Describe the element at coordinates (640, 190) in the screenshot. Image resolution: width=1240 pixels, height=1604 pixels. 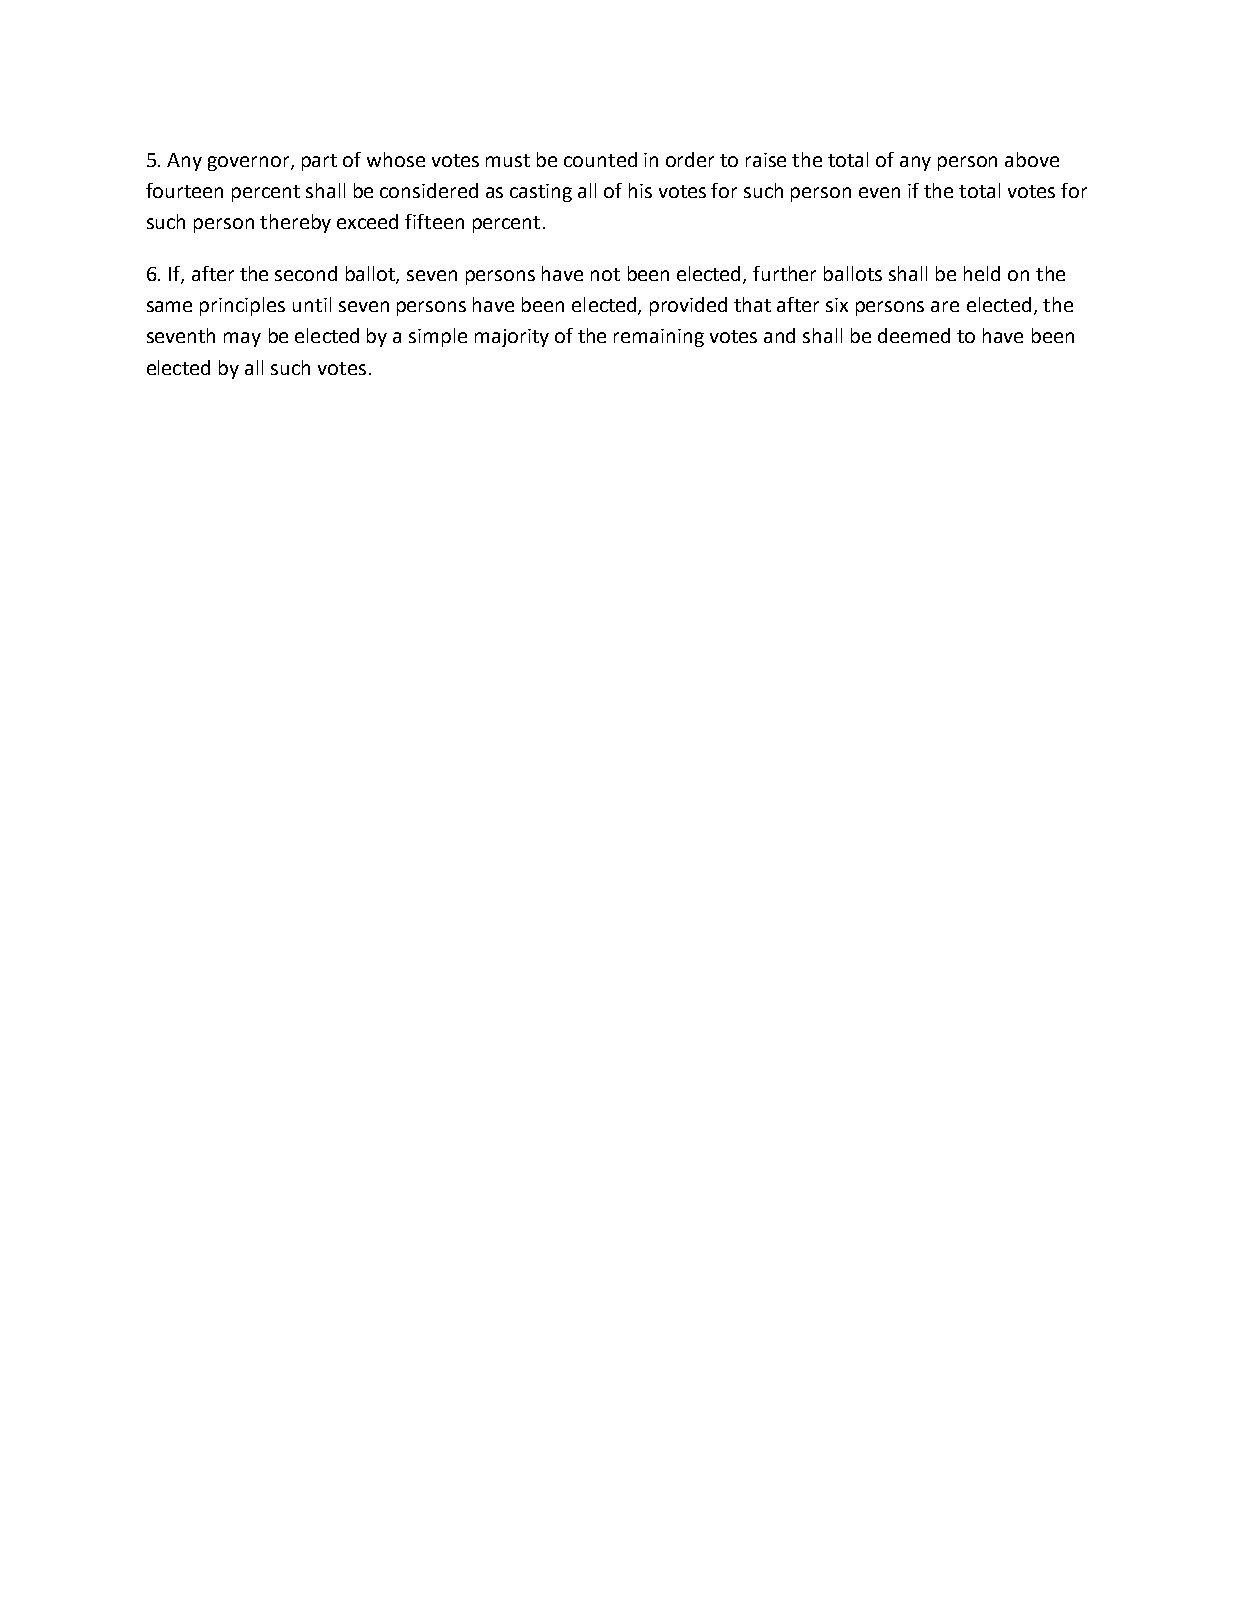
I see `his` at that location.
